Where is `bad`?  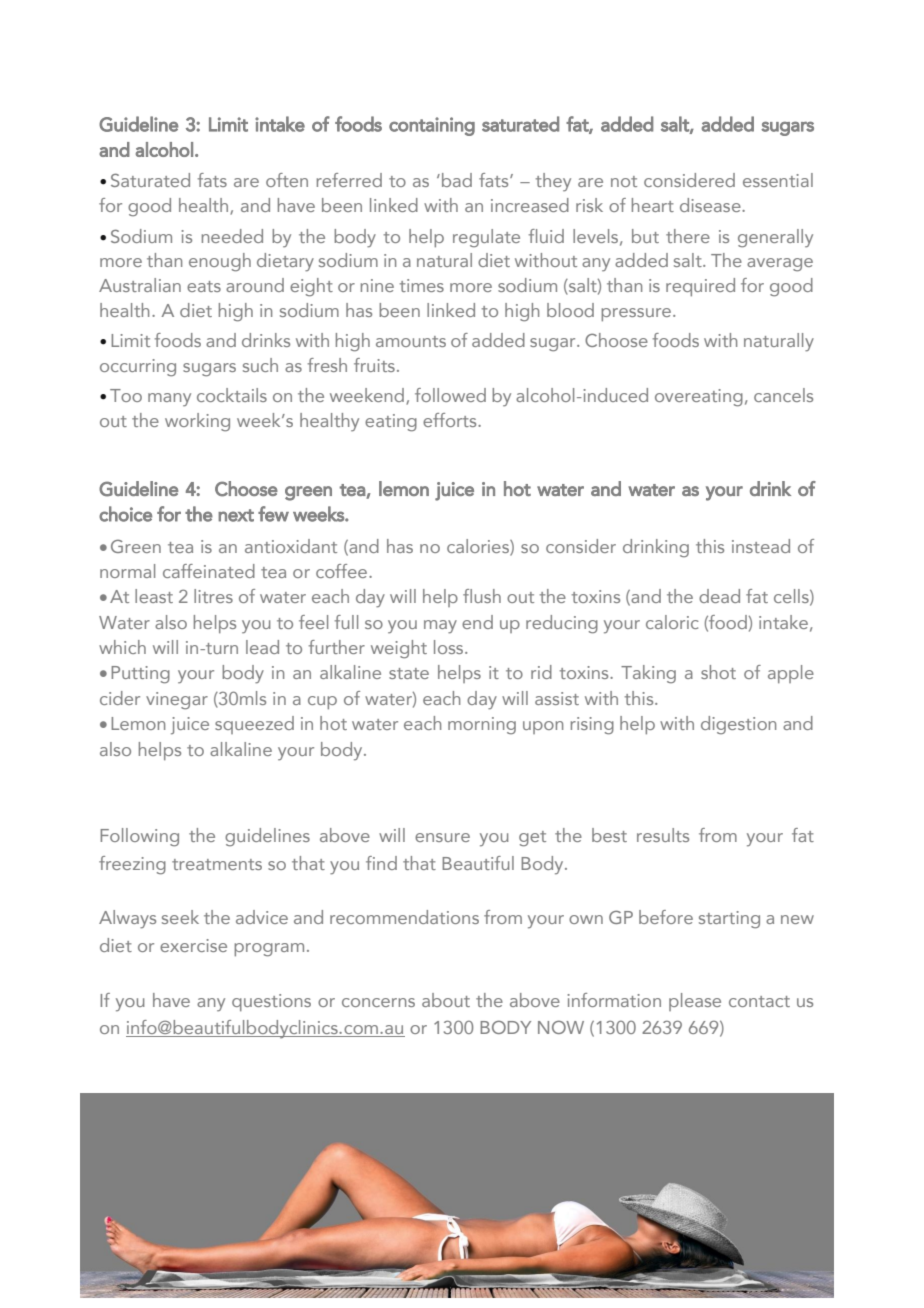 bad is located at coordinates (457, 180).
